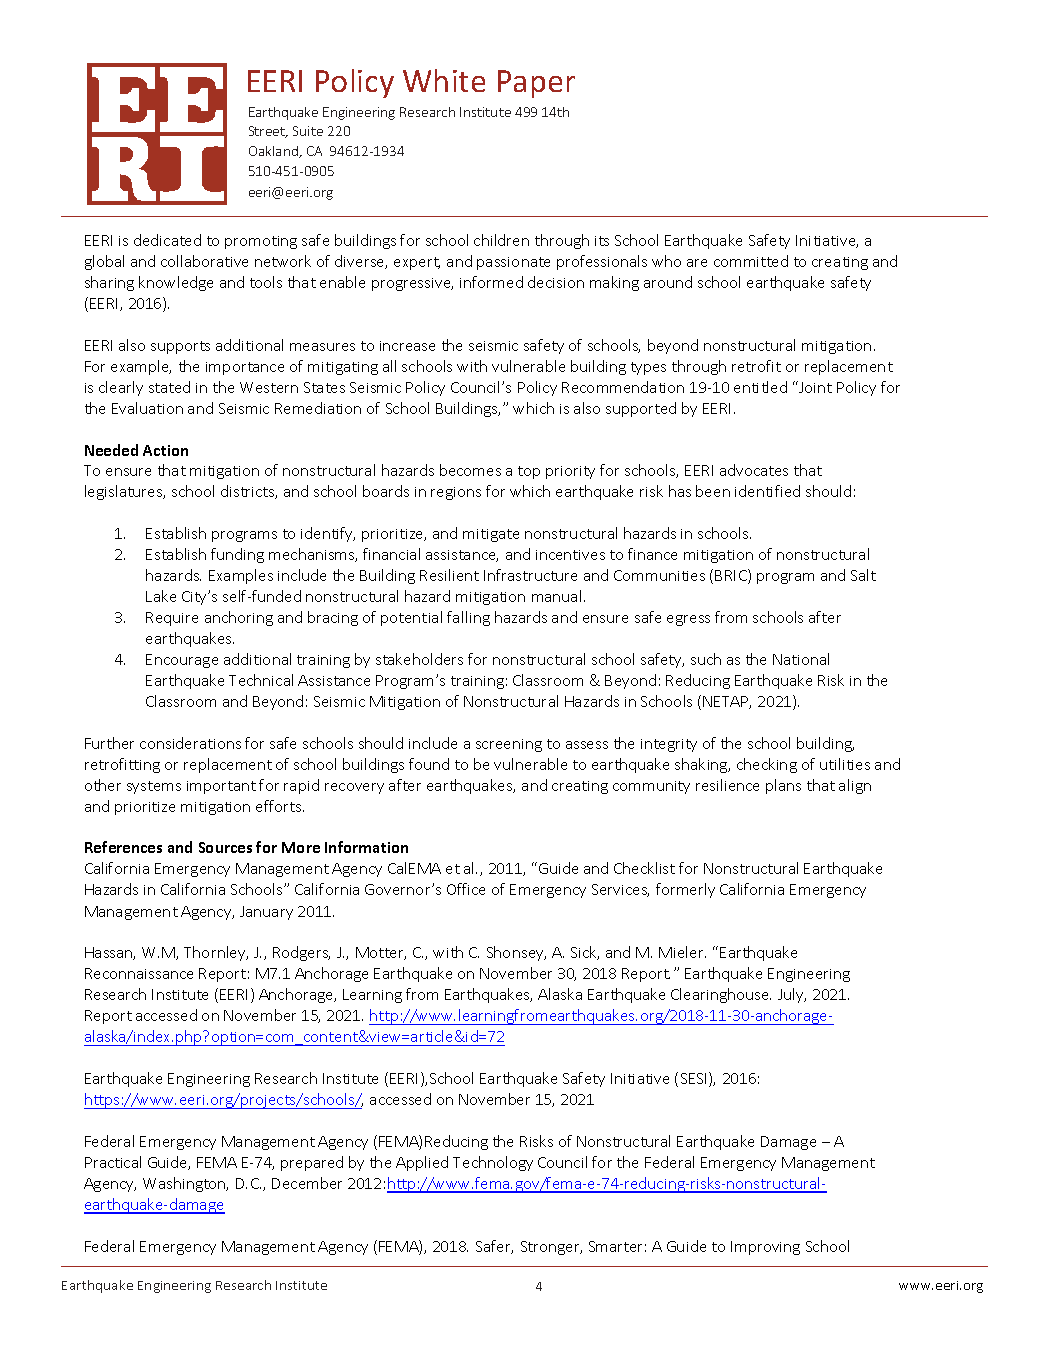 This screenshot has width=1050, height=1359. What do you see at coordinates (407, 346) in the screenshot?
I see `increase` at bounding box center [407, 346].
